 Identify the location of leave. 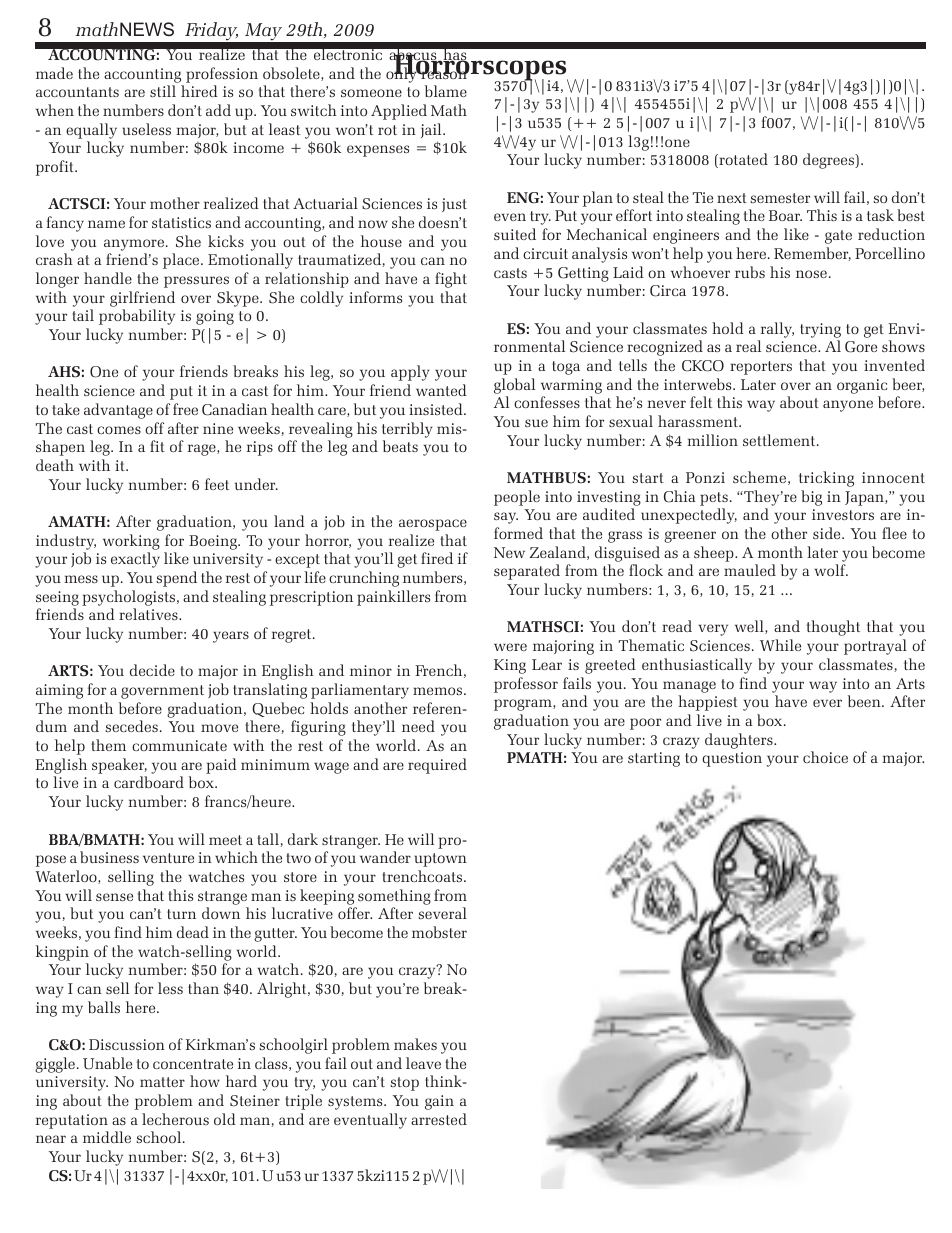
(423, 1063).
